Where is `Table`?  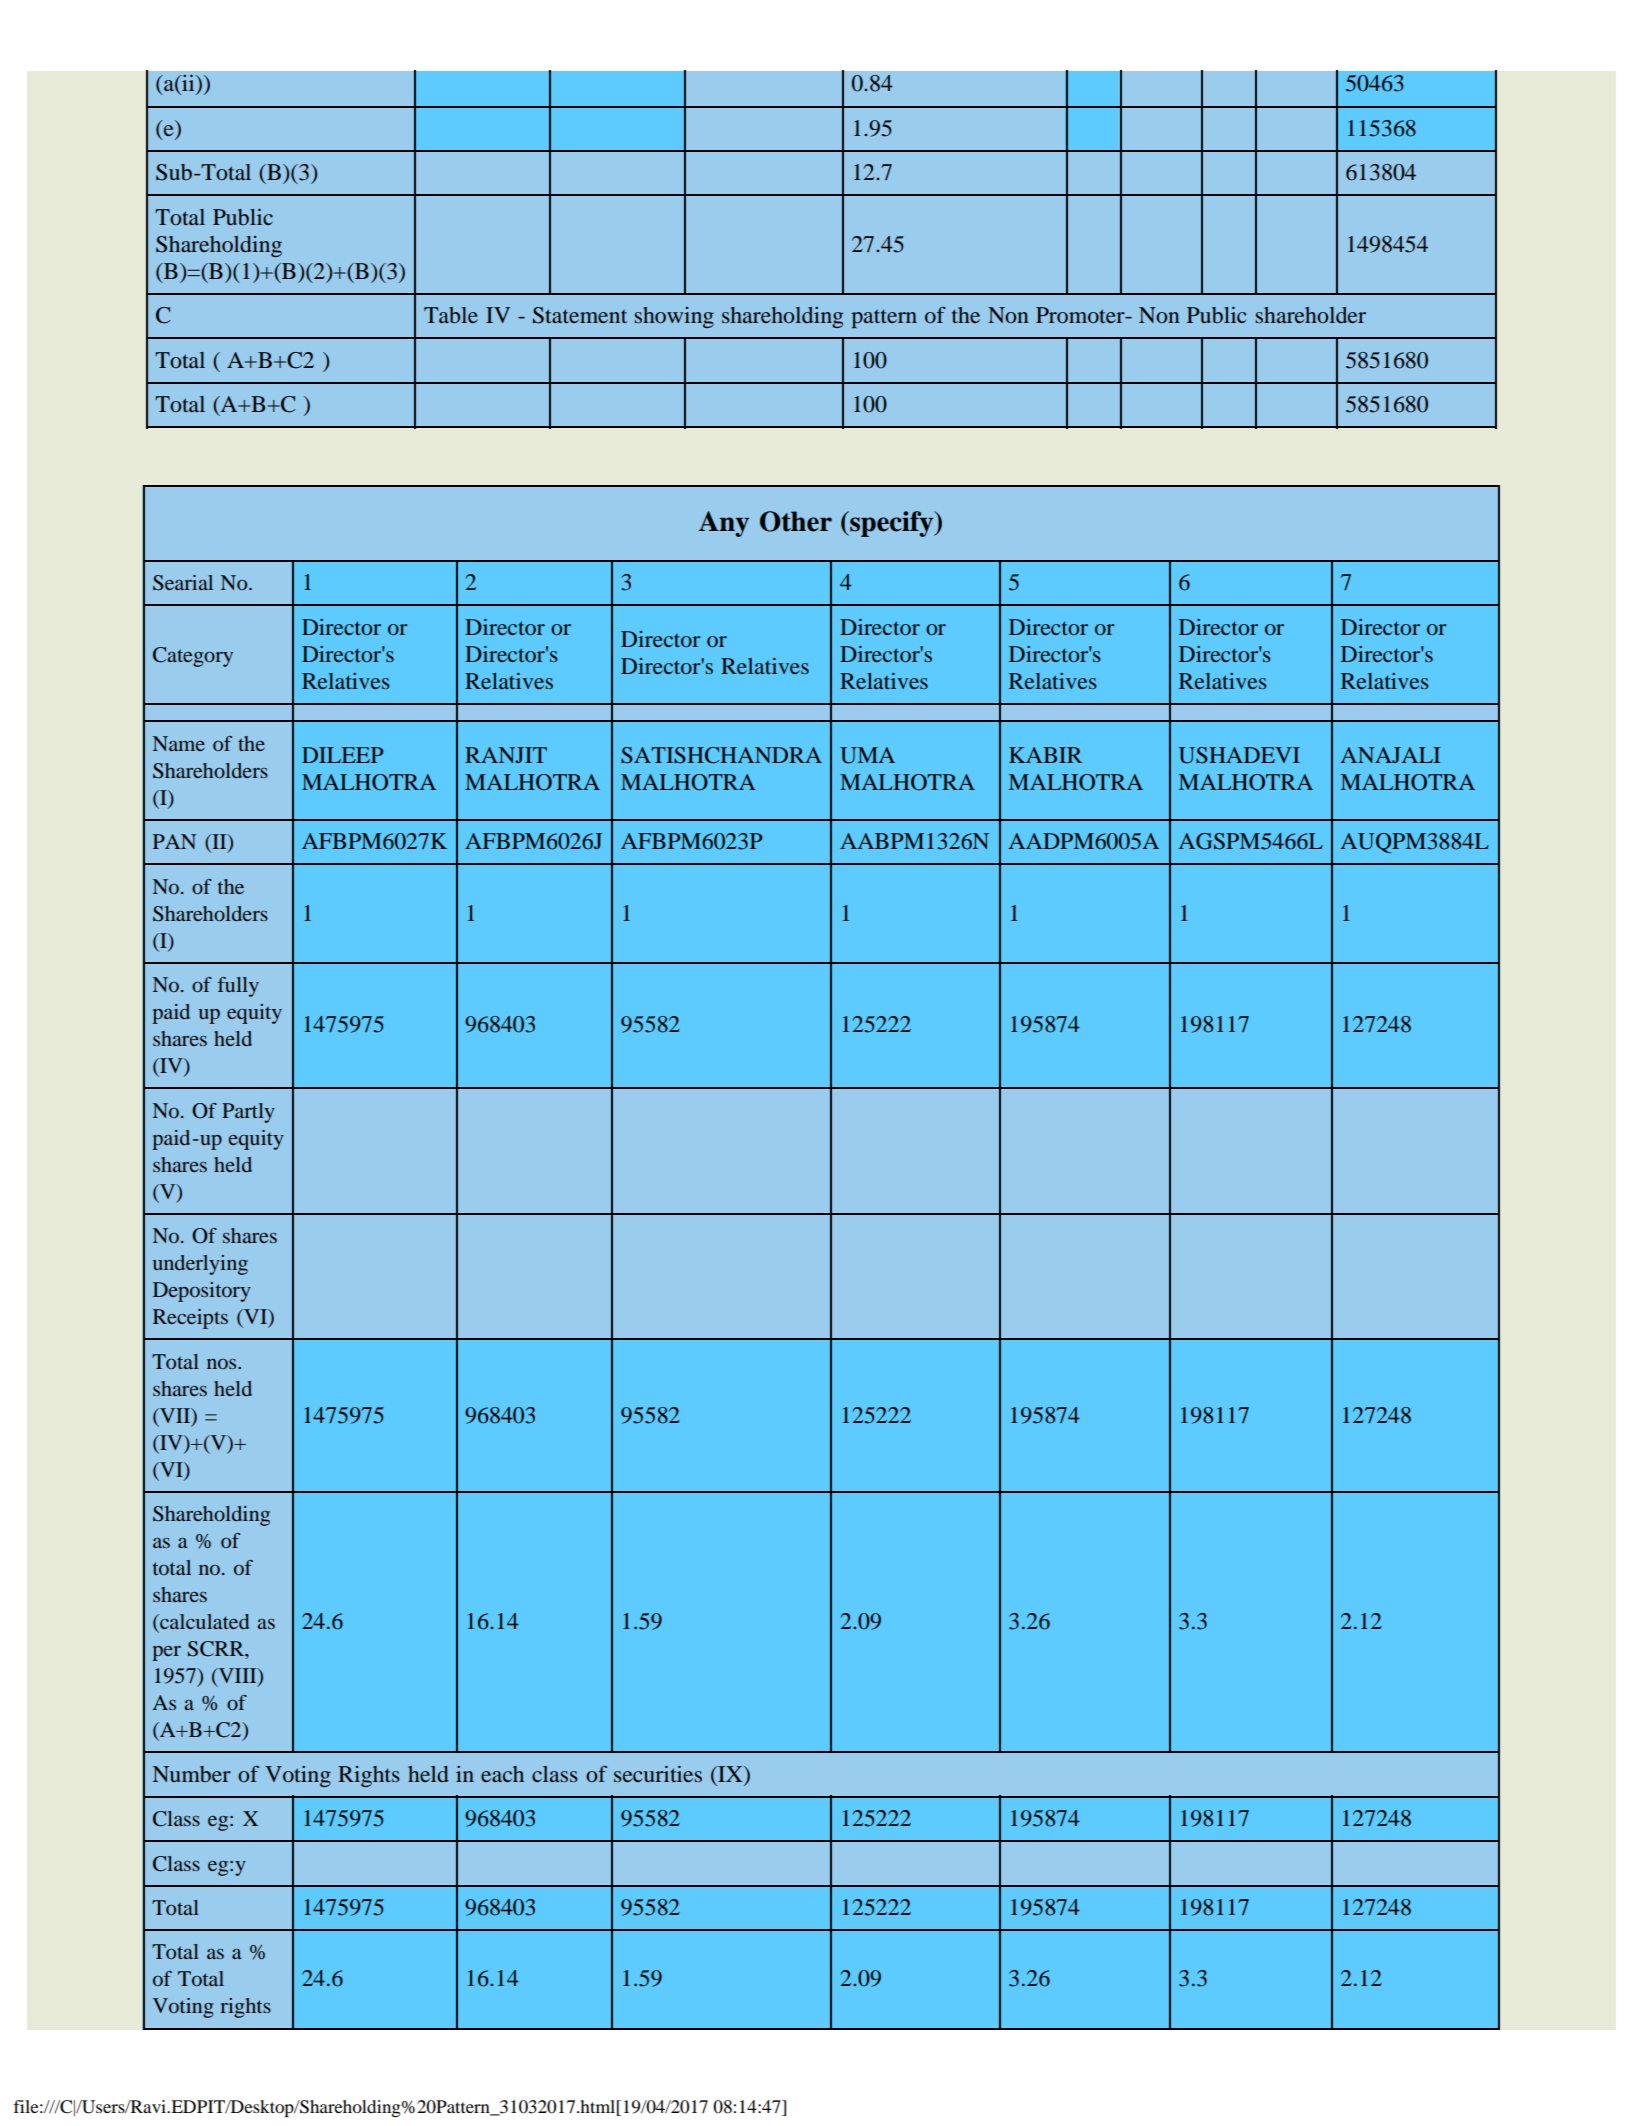
Table is located at coordinates (451, 315).
